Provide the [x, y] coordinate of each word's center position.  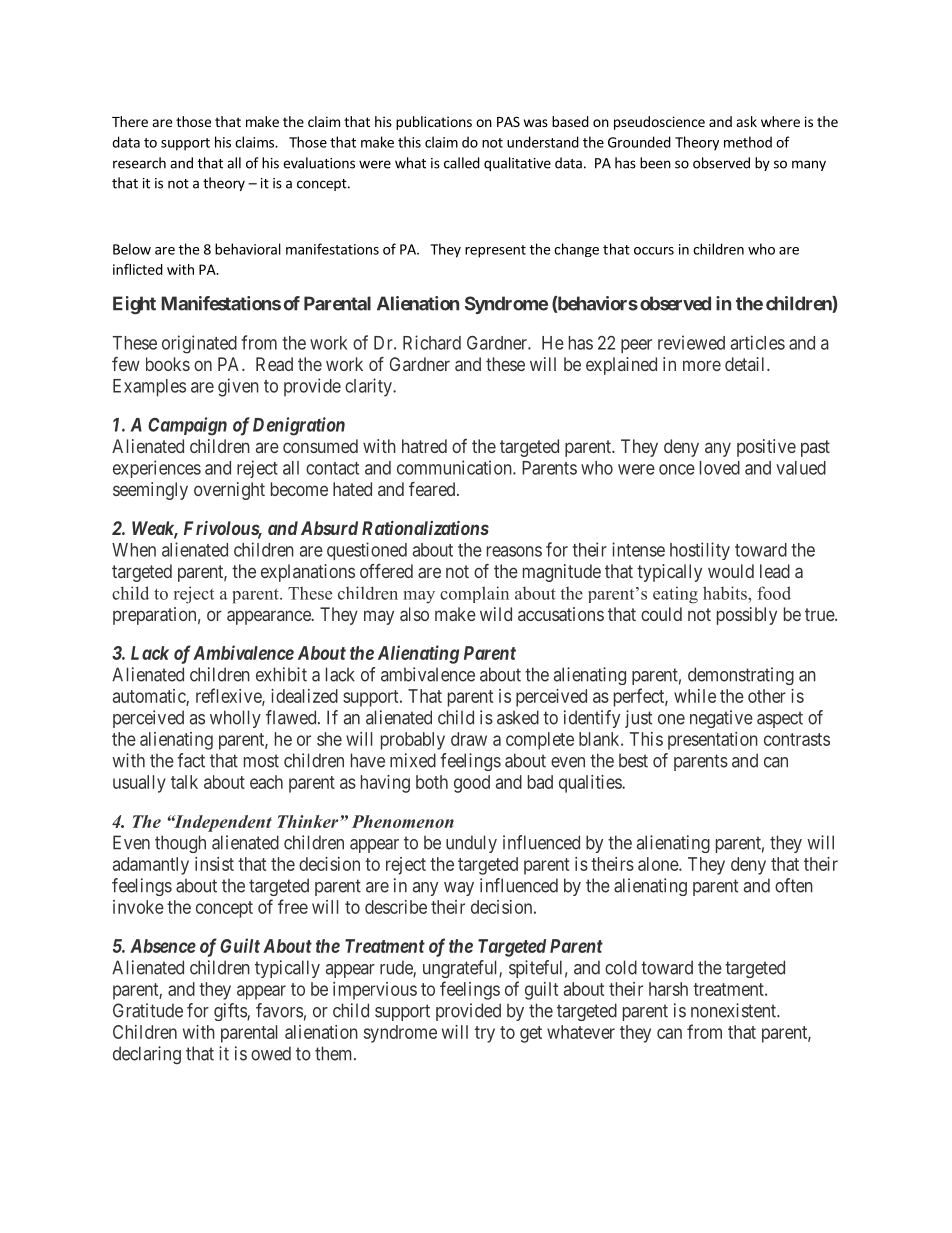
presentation [713, 741]
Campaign [187, 426]
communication [455, 467]
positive [766, 448]
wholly [235, 719]
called [462, 163]
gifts [231, 1012]
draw [469, 739]
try [485, 1034]
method [748, 142]
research [139, 163]
